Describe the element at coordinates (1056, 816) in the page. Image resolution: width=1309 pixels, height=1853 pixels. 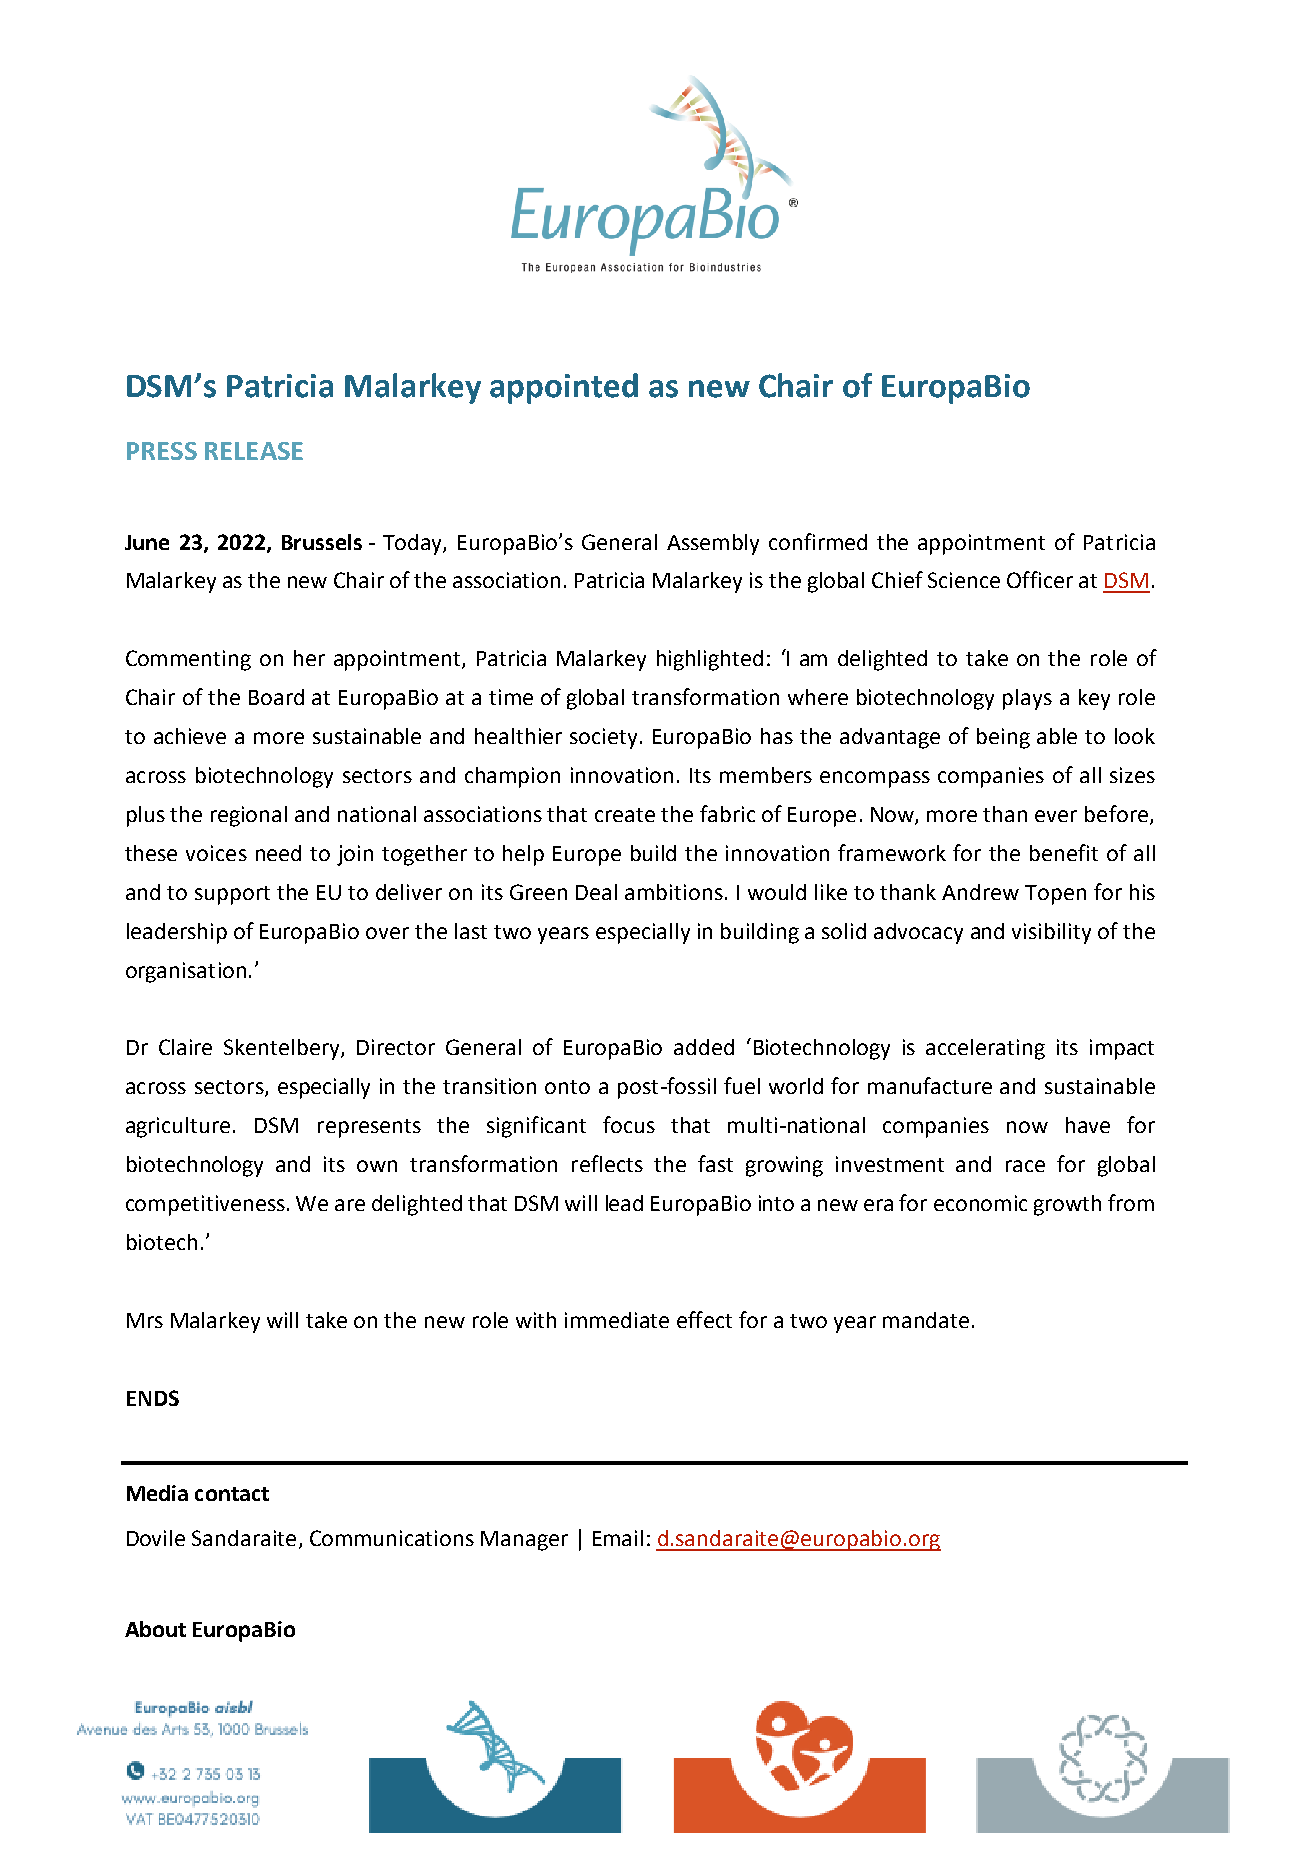
I see `ever` at that location.
